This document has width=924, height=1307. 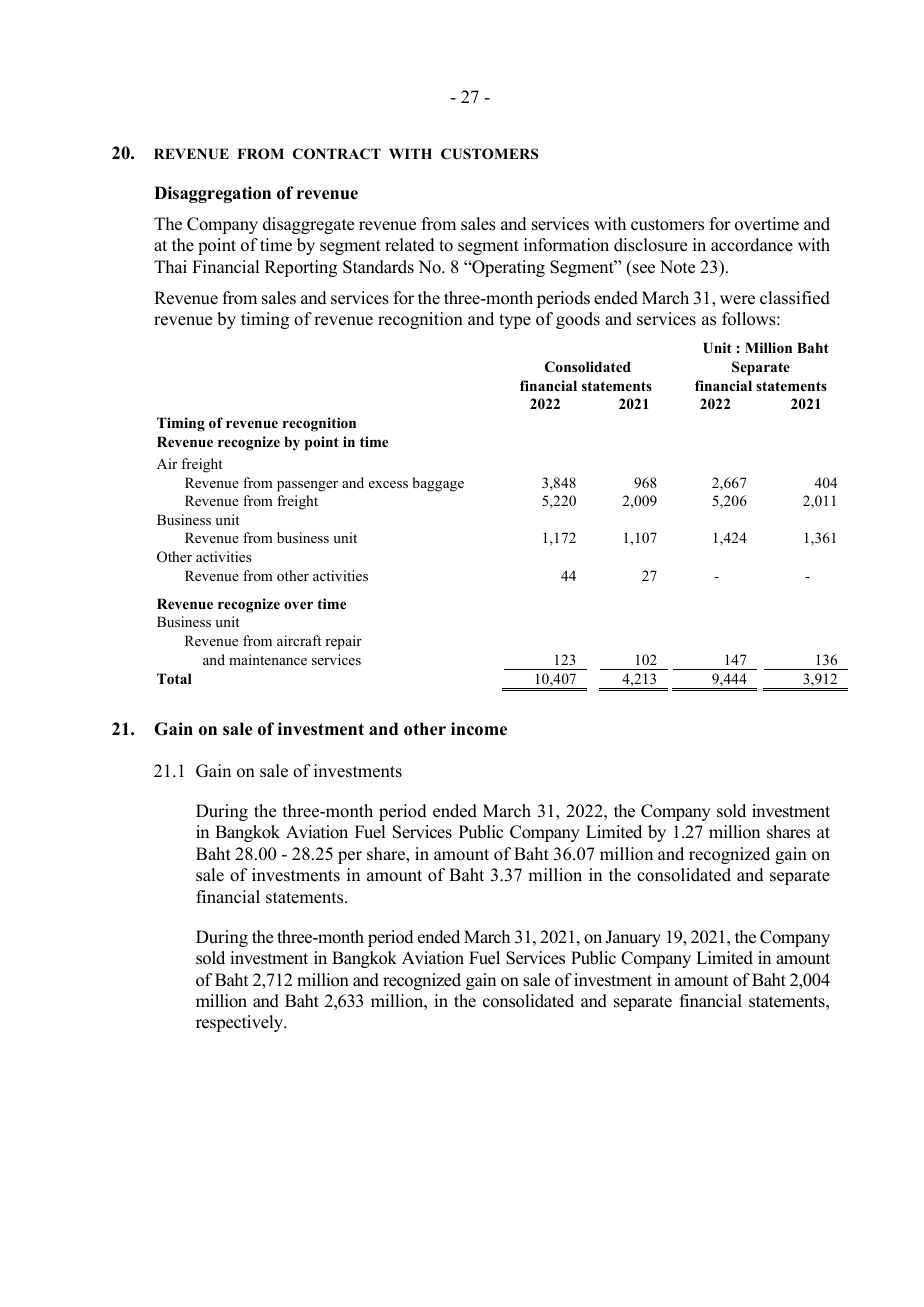 I want to click on related, so click(x=410, y=245).
